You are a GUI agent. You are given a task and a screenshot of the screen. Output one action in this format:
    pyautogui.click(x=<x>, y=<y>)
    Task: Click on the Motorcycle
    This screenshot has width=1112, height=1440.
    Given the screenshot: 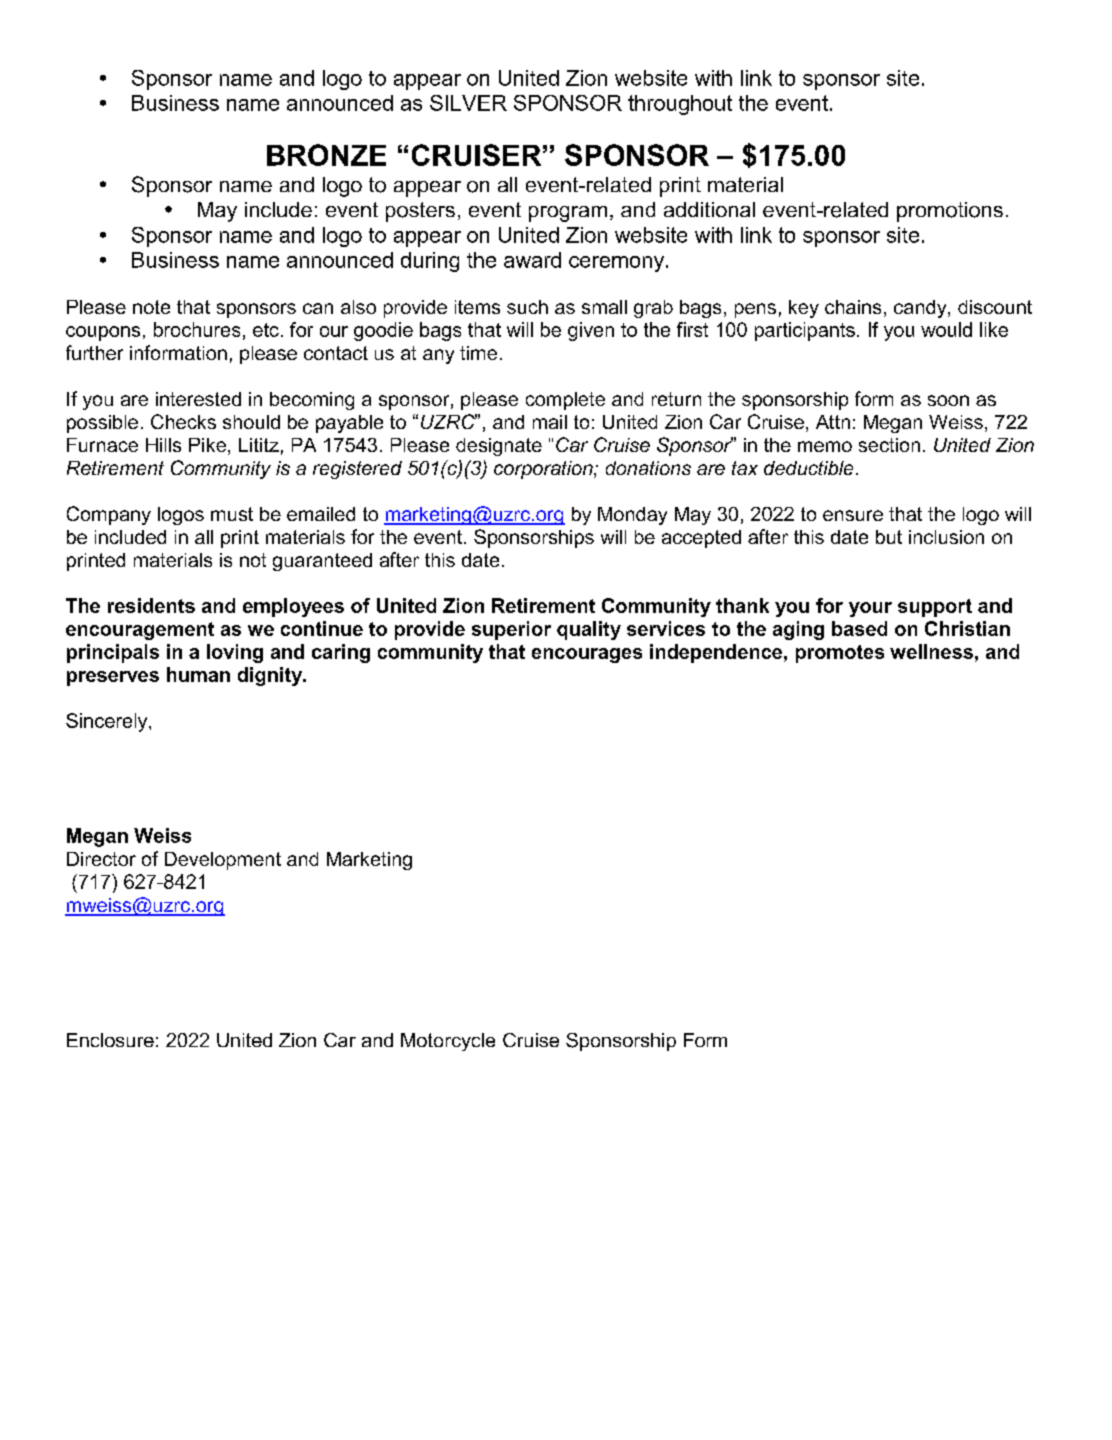 What is the action you would take?
    pyautogui.click(x=448, y=1042)
